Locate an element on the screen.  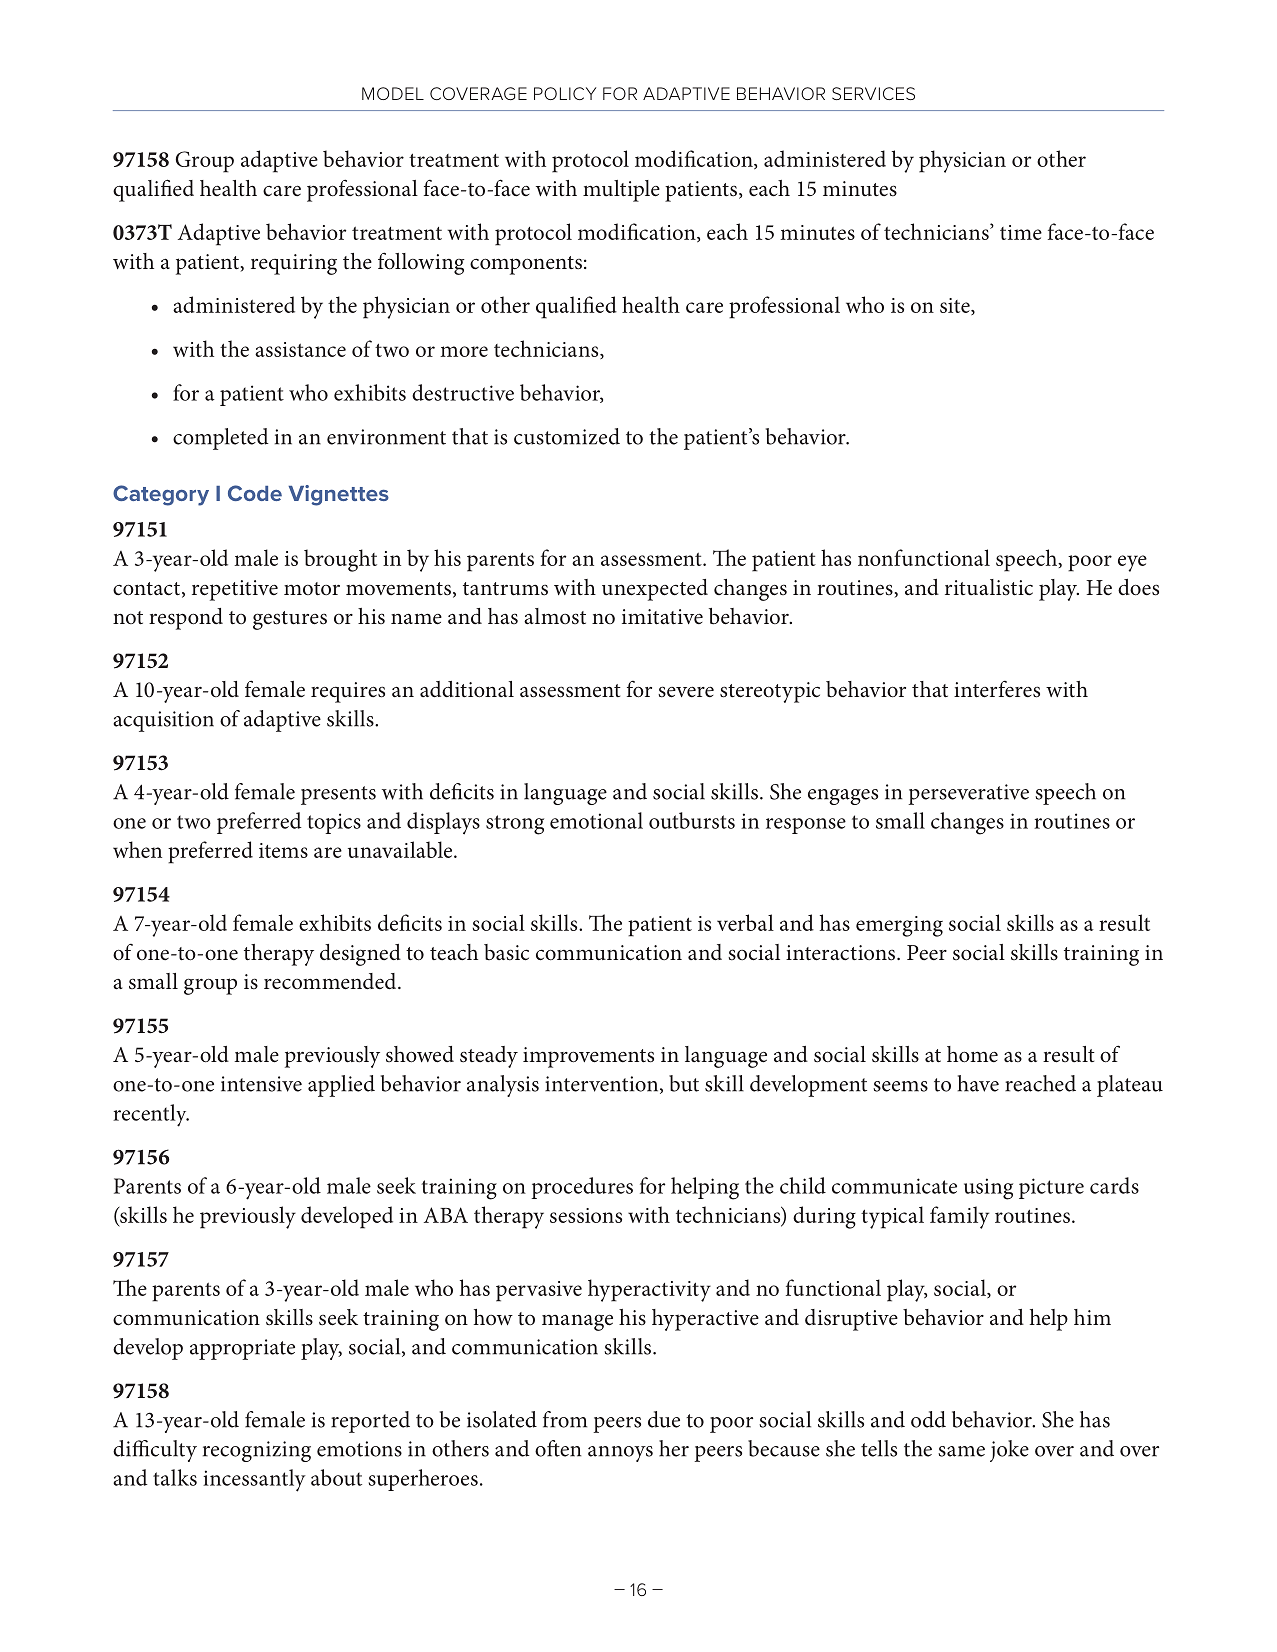
completed is located at coordinates (221, 439).
